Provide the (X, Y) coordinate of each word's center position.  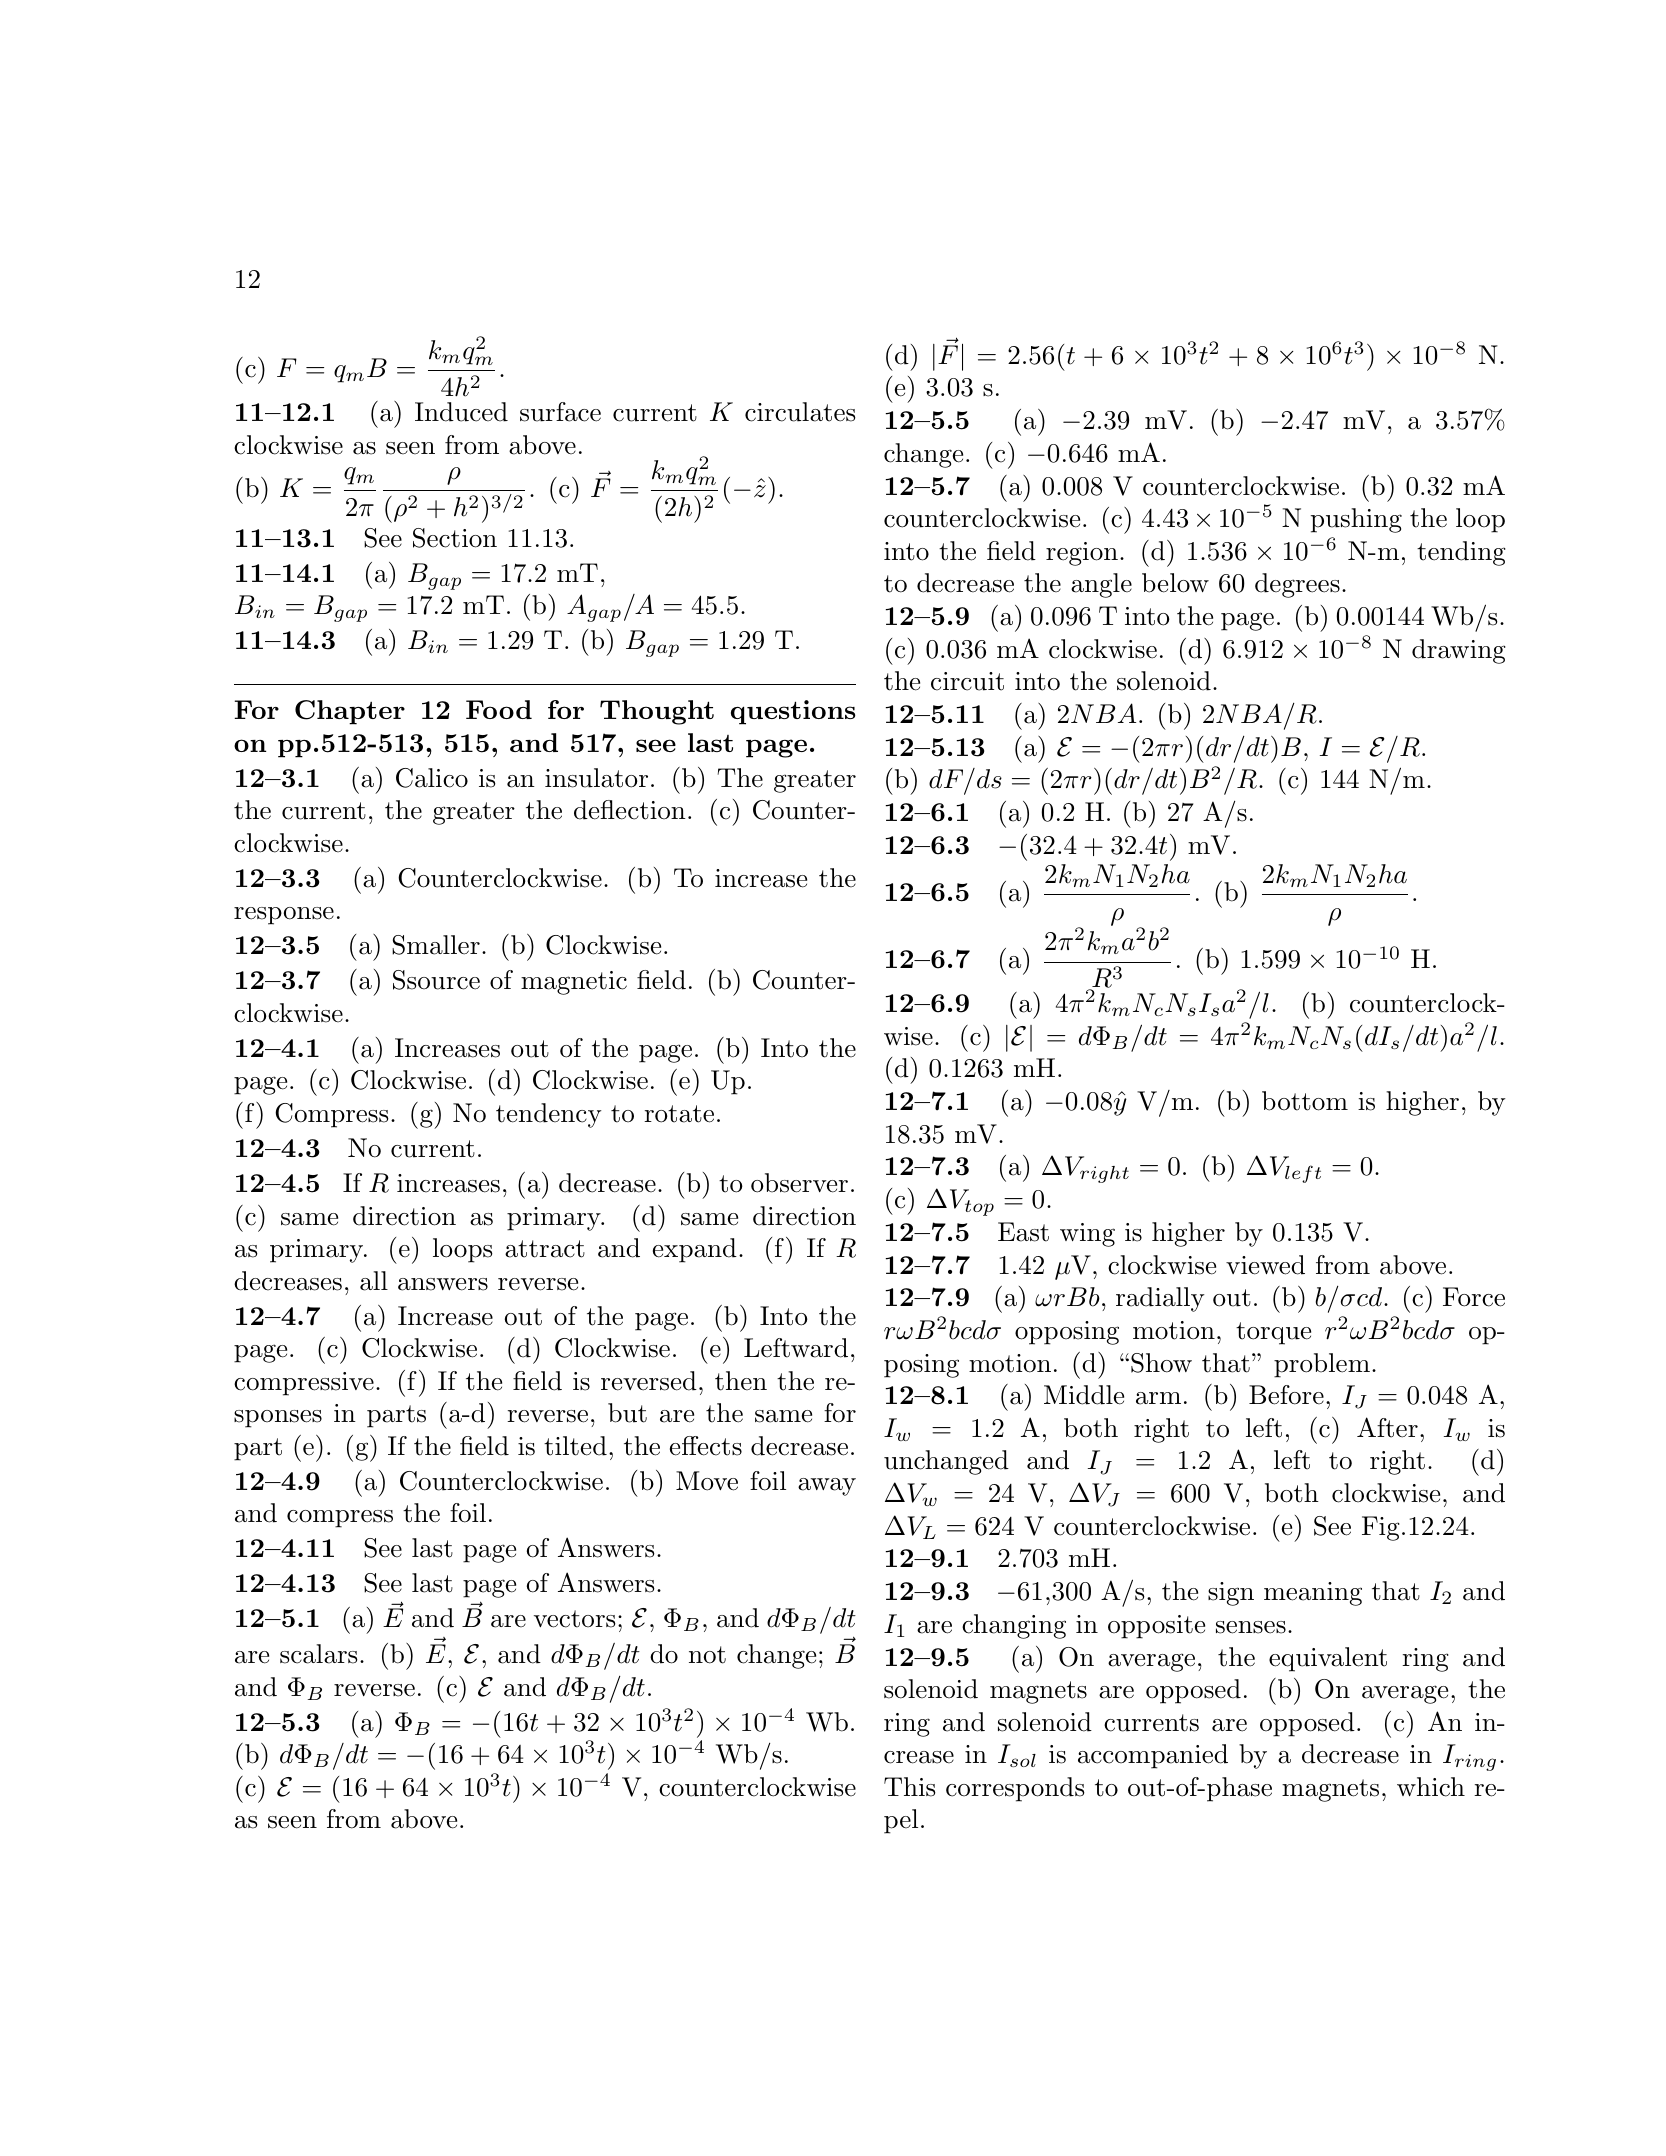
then (741, 1381)
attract (545, 1249)
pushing (1356, 520)
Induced (461, 412)
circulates (800, 412)
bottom (1305, 1101)
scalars (319, 1654)
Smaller (436, 945)
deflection (630, 810)
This (910, 1787)
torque (1273, 1333)
